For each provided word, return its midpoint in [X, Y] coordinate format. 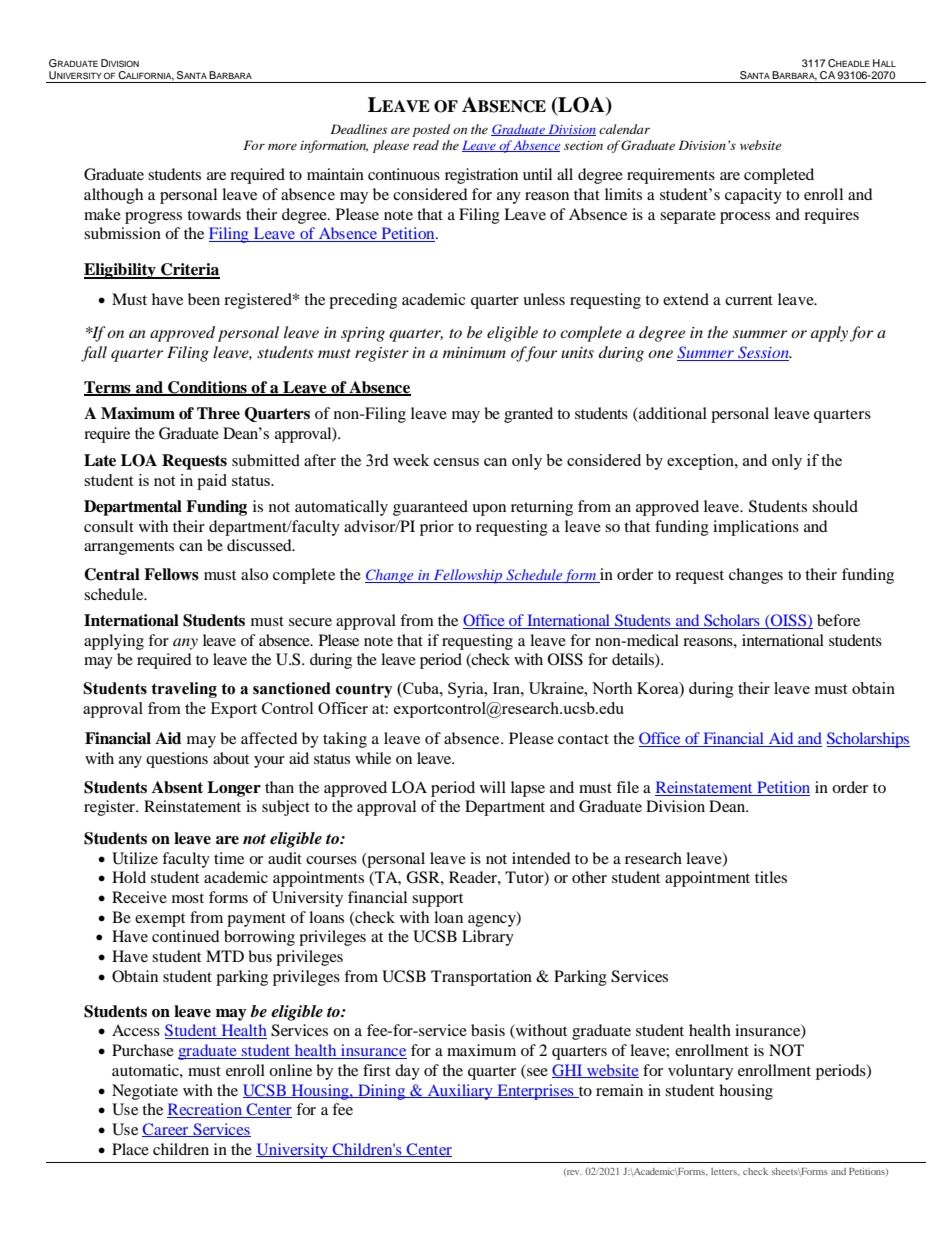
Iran [507, 688]
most [188, 898]
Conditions [207, 388]
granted [528, 415]
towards [214, 214]
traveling [184, 690]
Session [763, 353]
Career [166, 1130]
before [838, 620]
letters [725, 1171]
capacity [753, 196]
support [437, 900]
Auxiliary [460, 1092]
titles [771, 877]
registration [481, 176]
